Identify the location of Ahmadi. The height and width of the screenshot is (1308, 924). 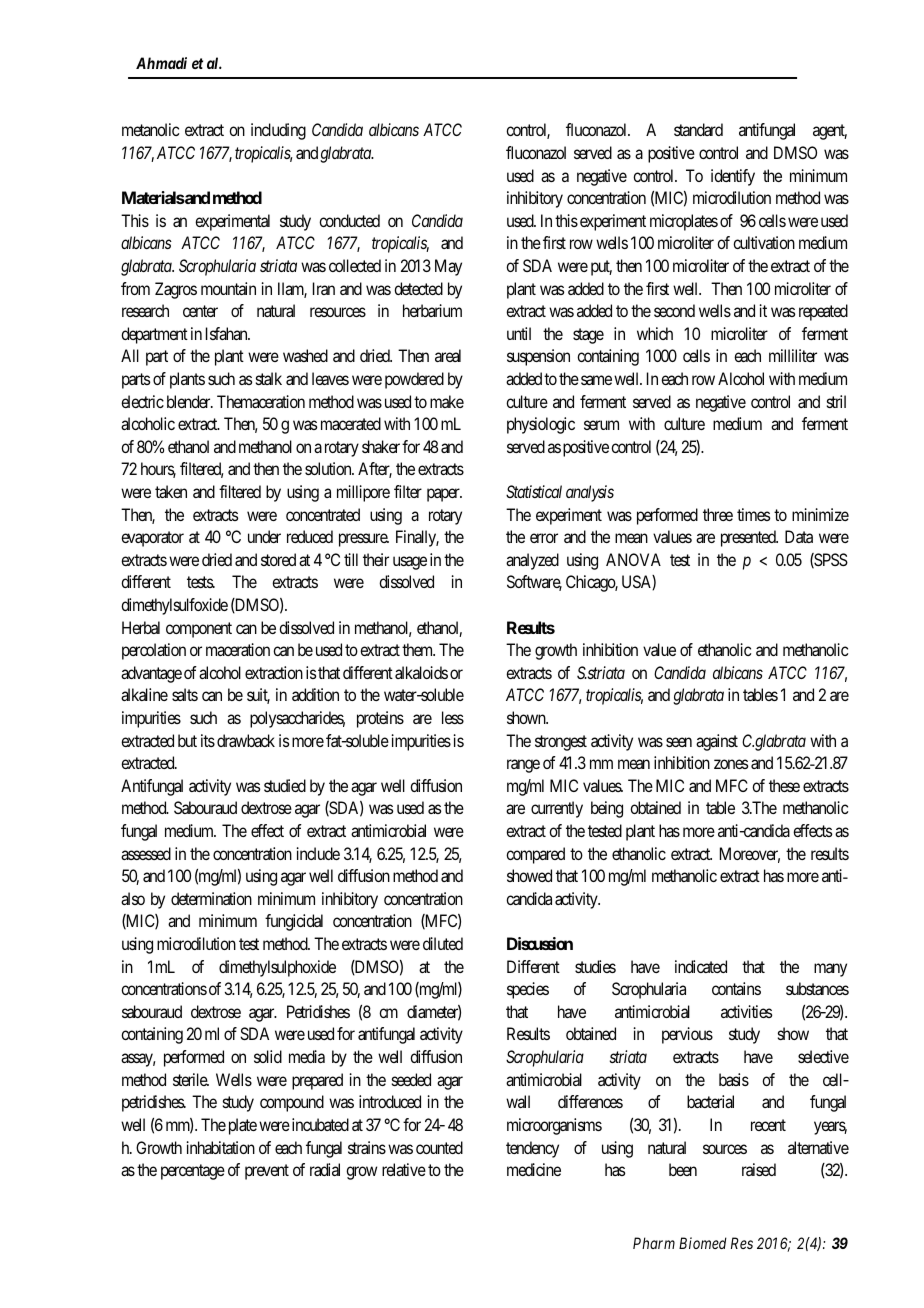
(161, 63).
